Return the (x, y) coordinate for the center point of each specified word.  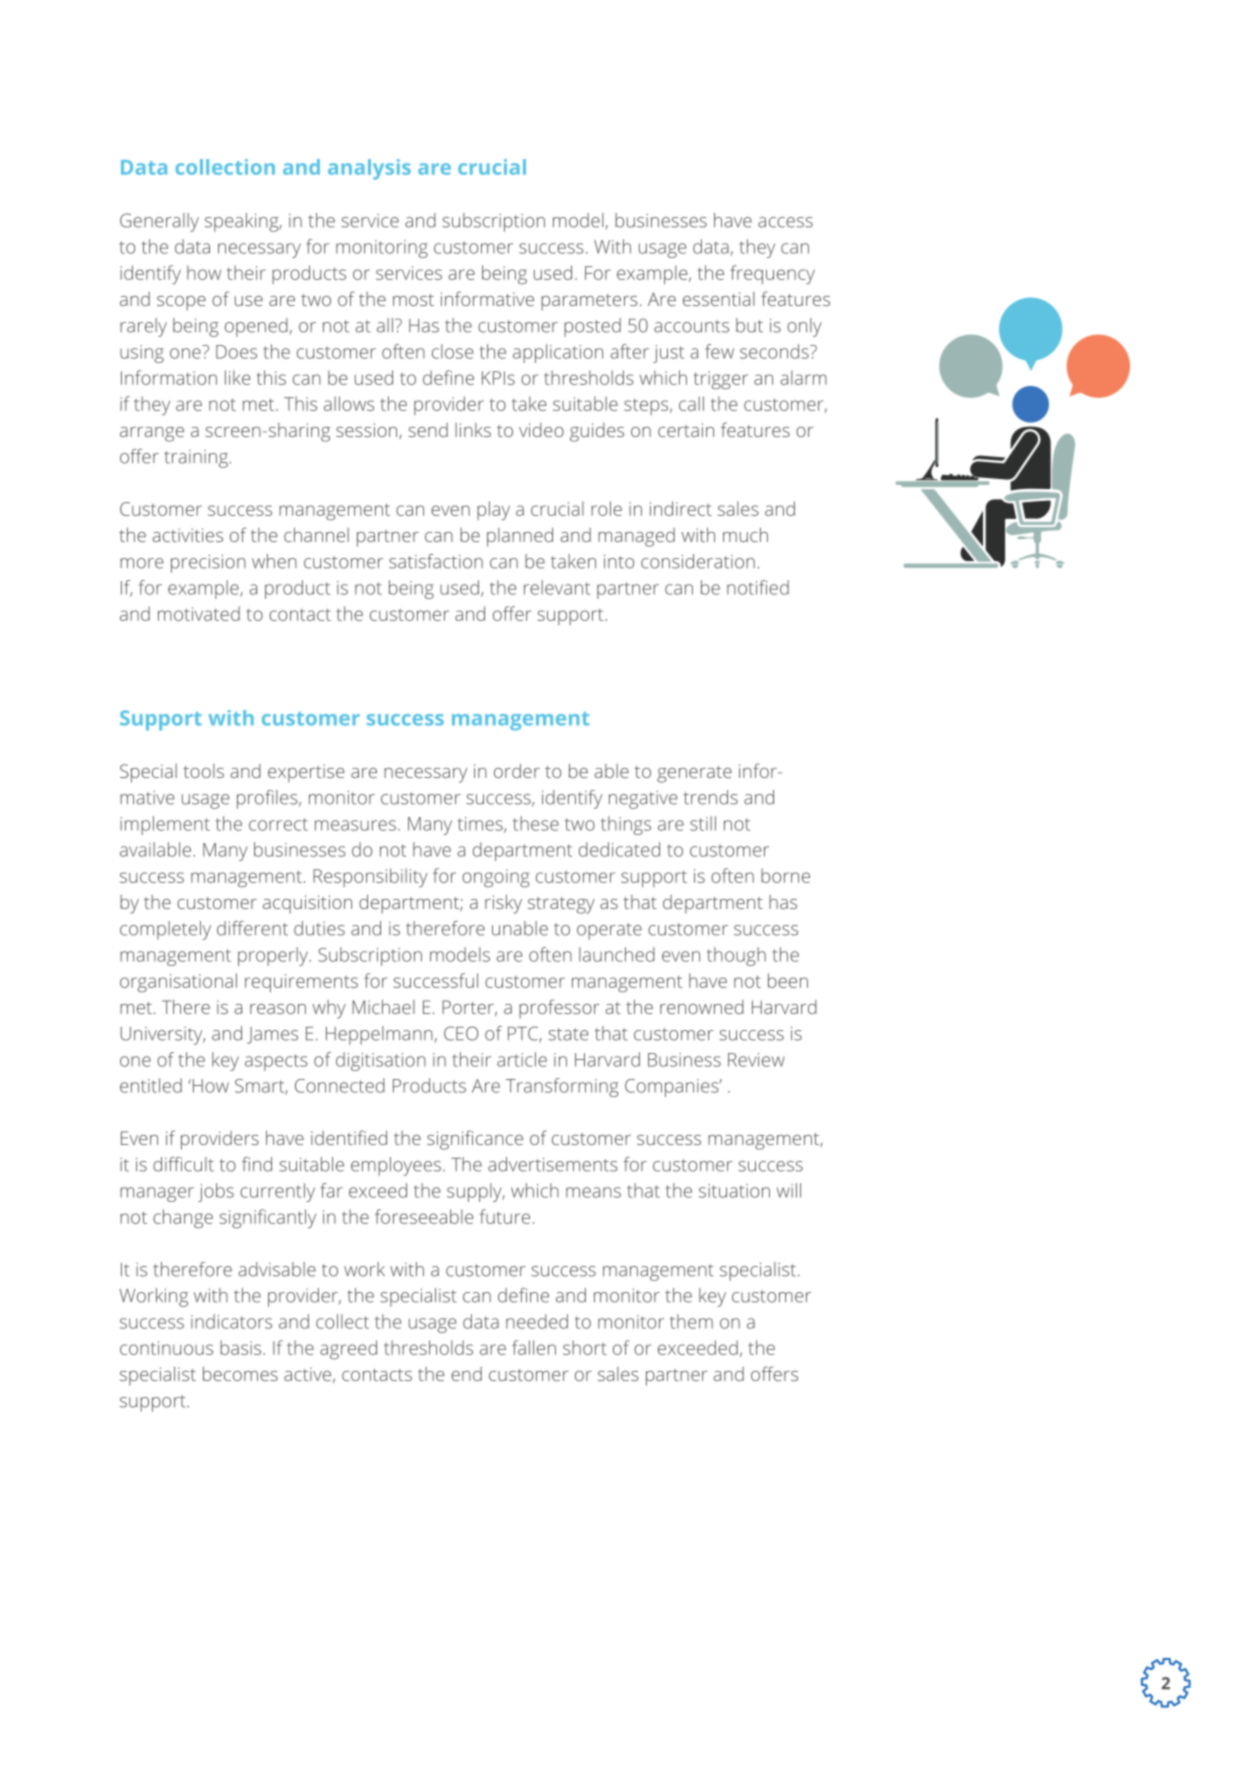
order (517, 770)
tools (203, 771)
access (785, 222)
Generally (159, 222)
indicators (231, 1321)
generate (694, 774)
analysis (369, 169)
